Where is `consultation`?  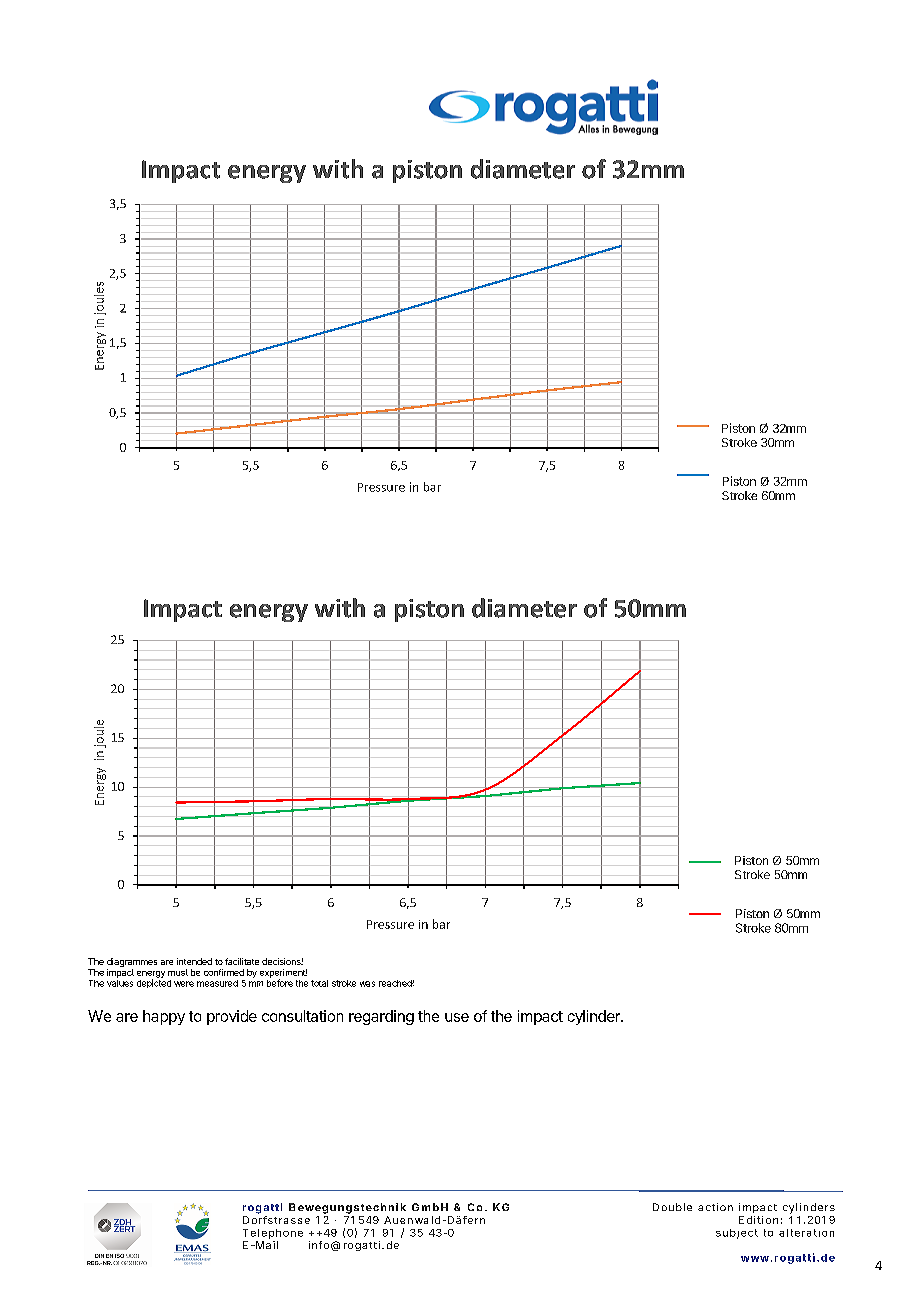
consultation is located at coordinates (302, 1016).
